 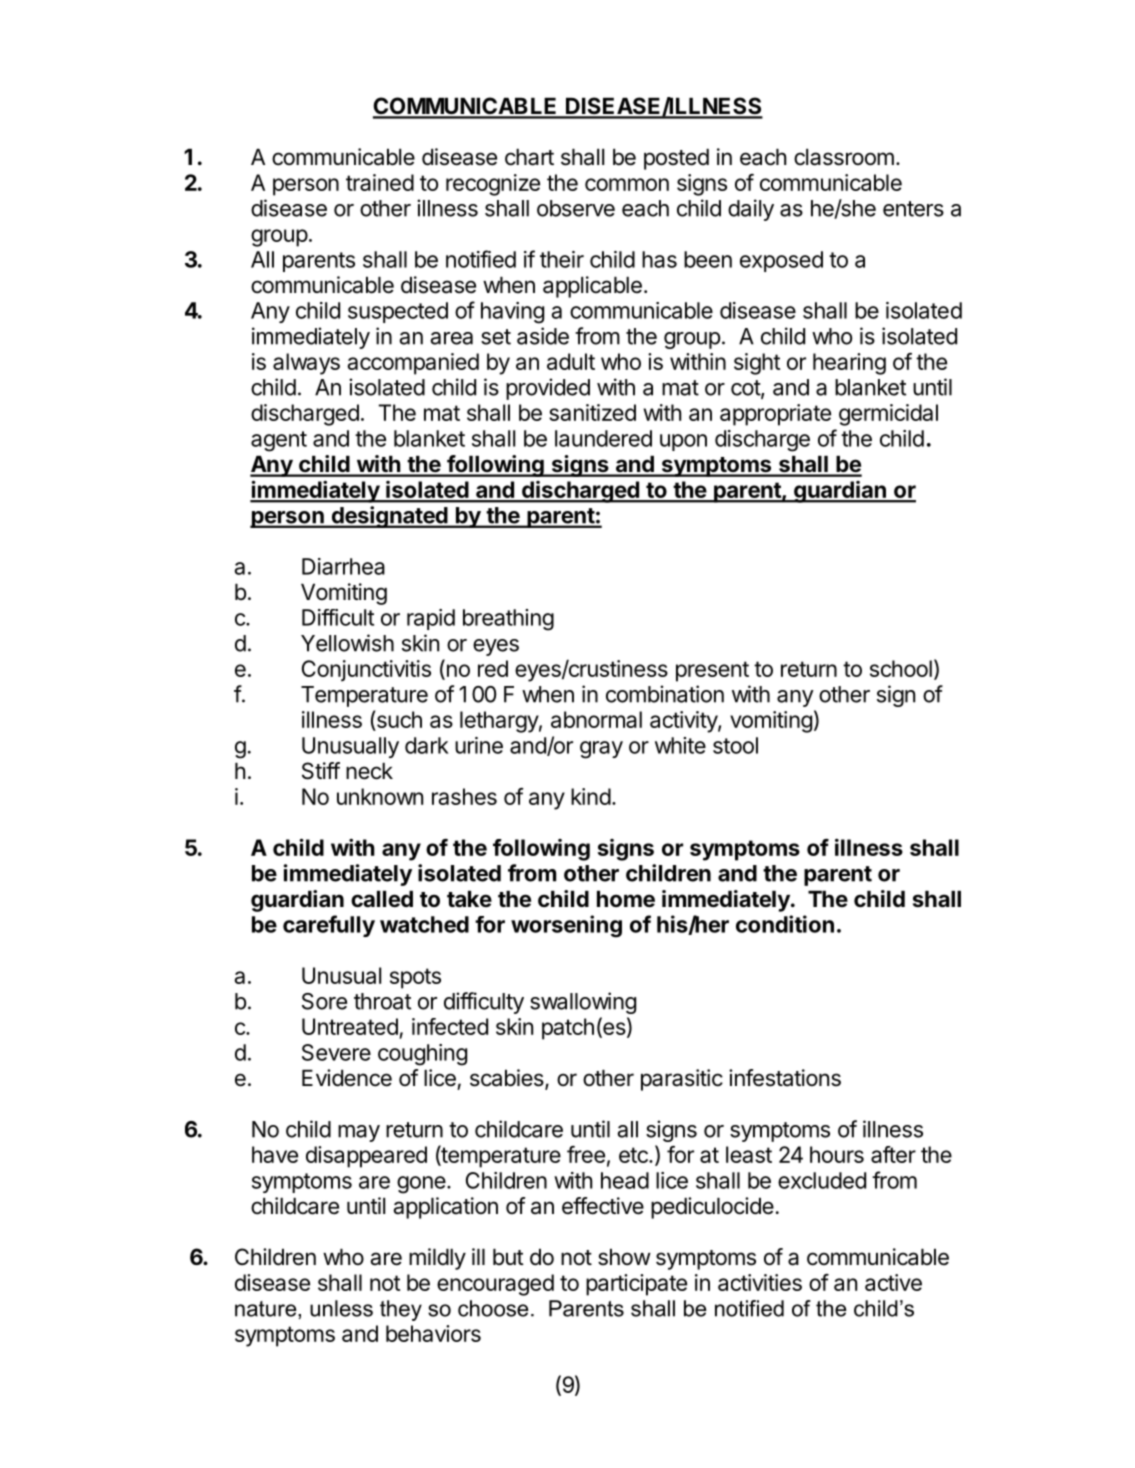 I want to click on unless, so click(x=341, y=1308).
